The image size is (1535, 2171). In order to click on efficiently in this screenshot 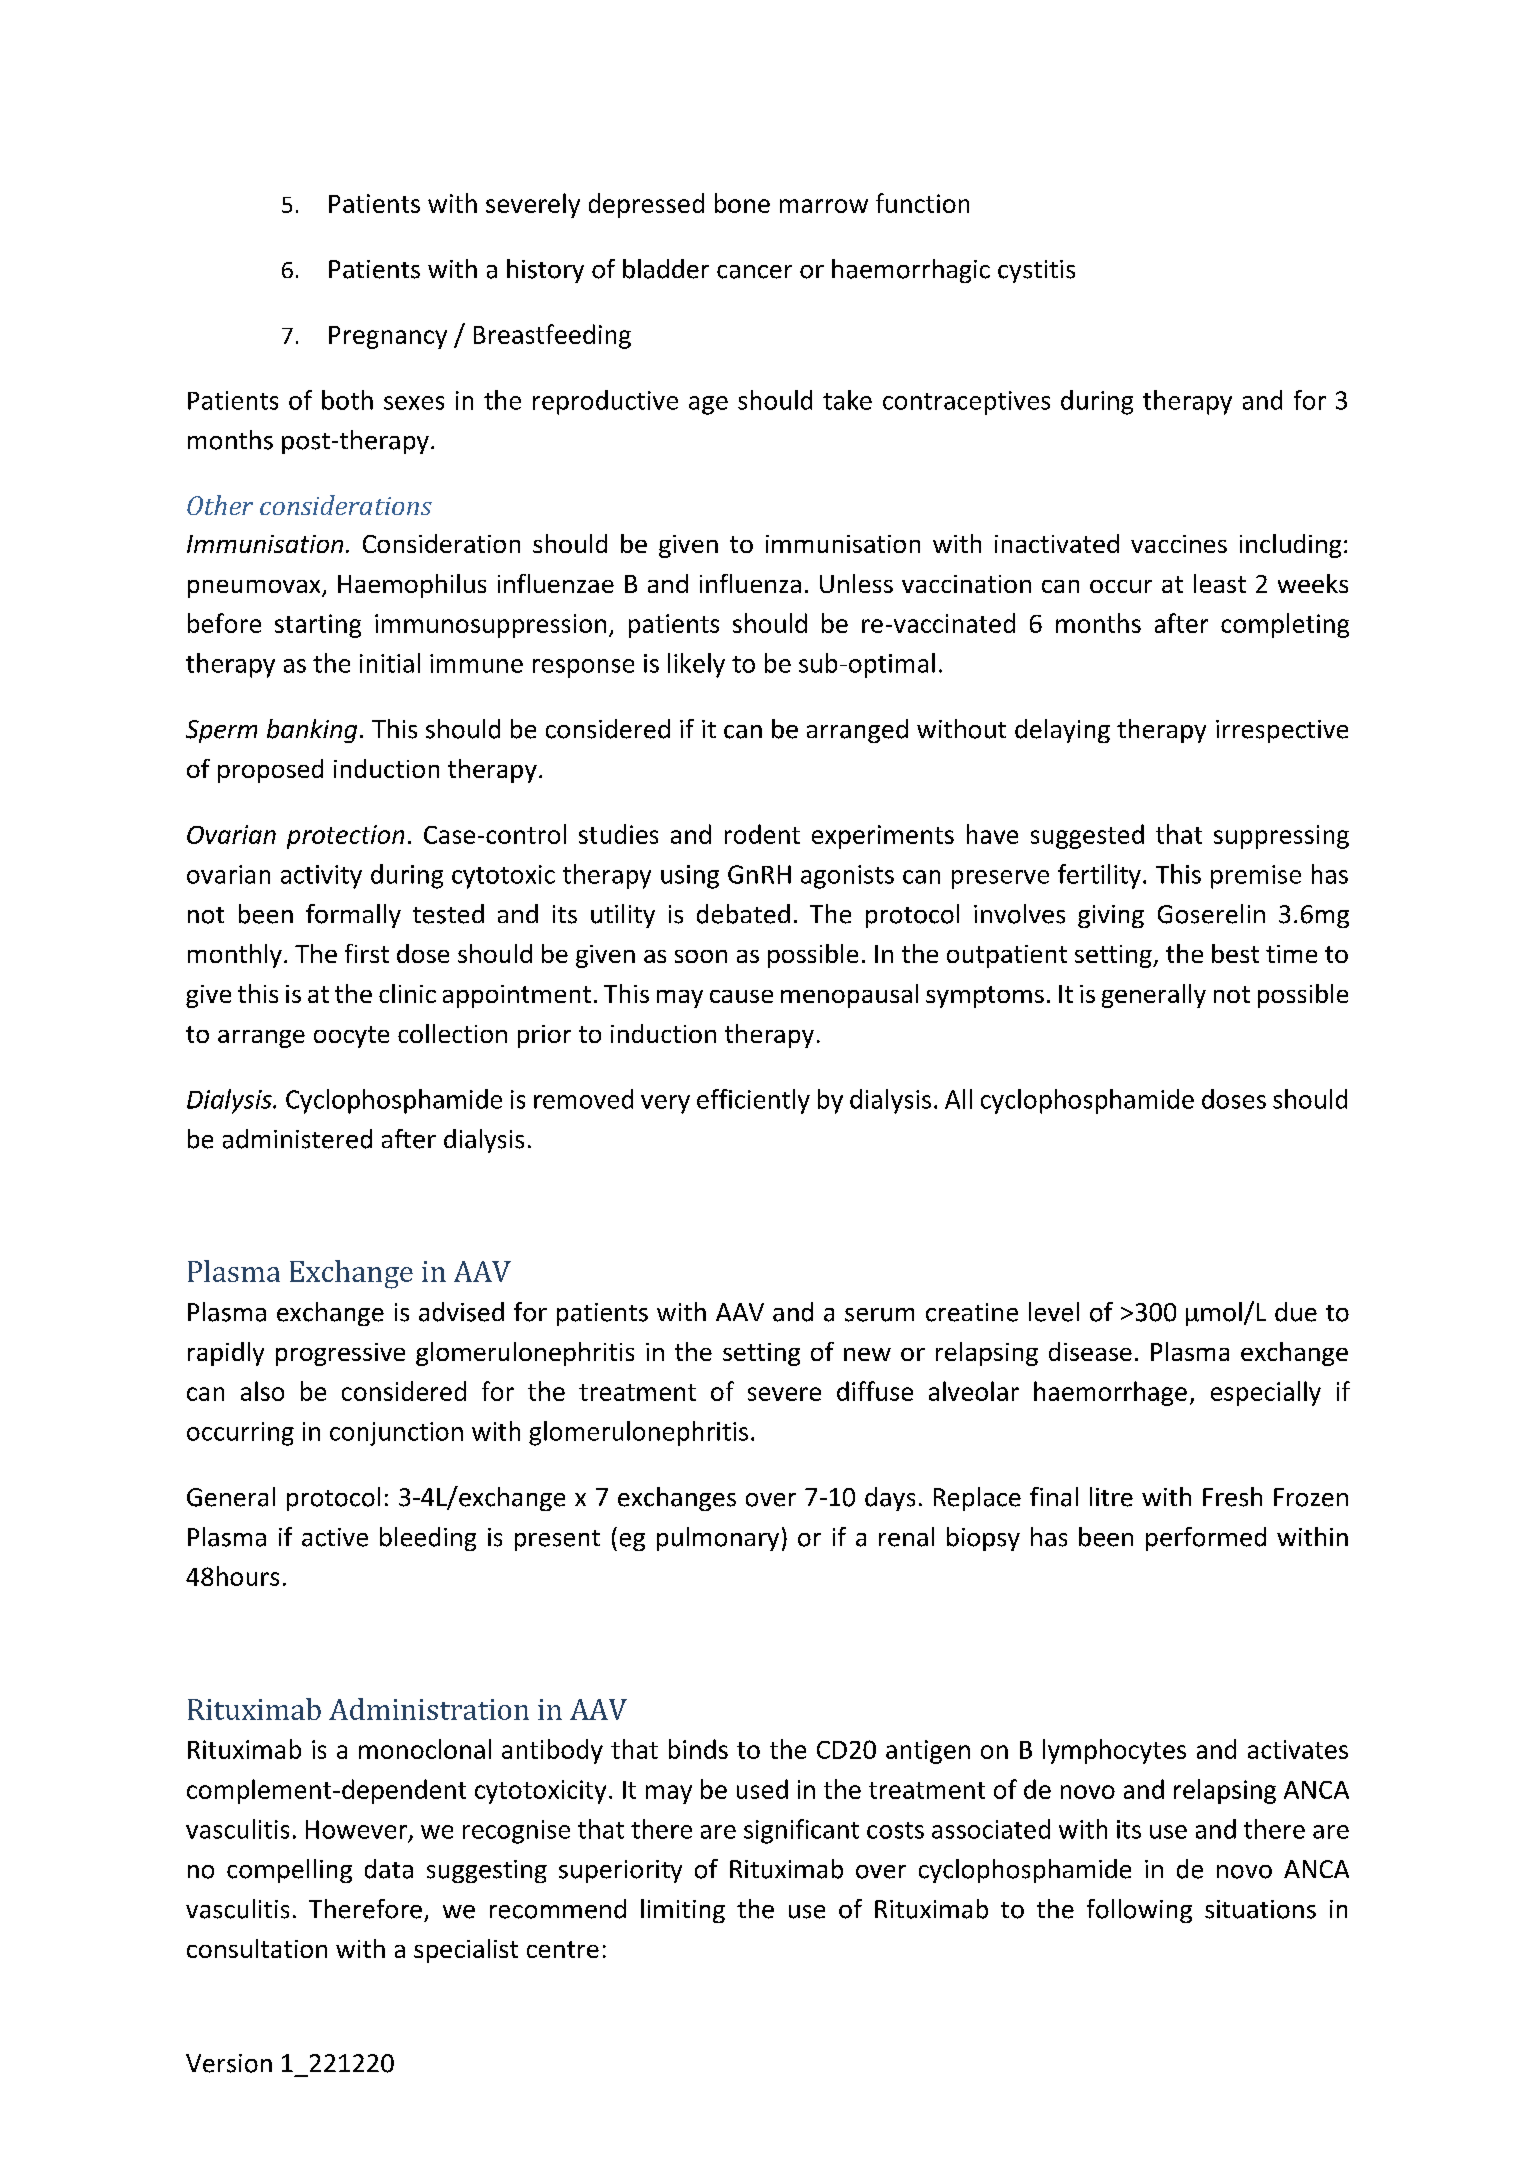, I will do `click(753, 1101)`.
